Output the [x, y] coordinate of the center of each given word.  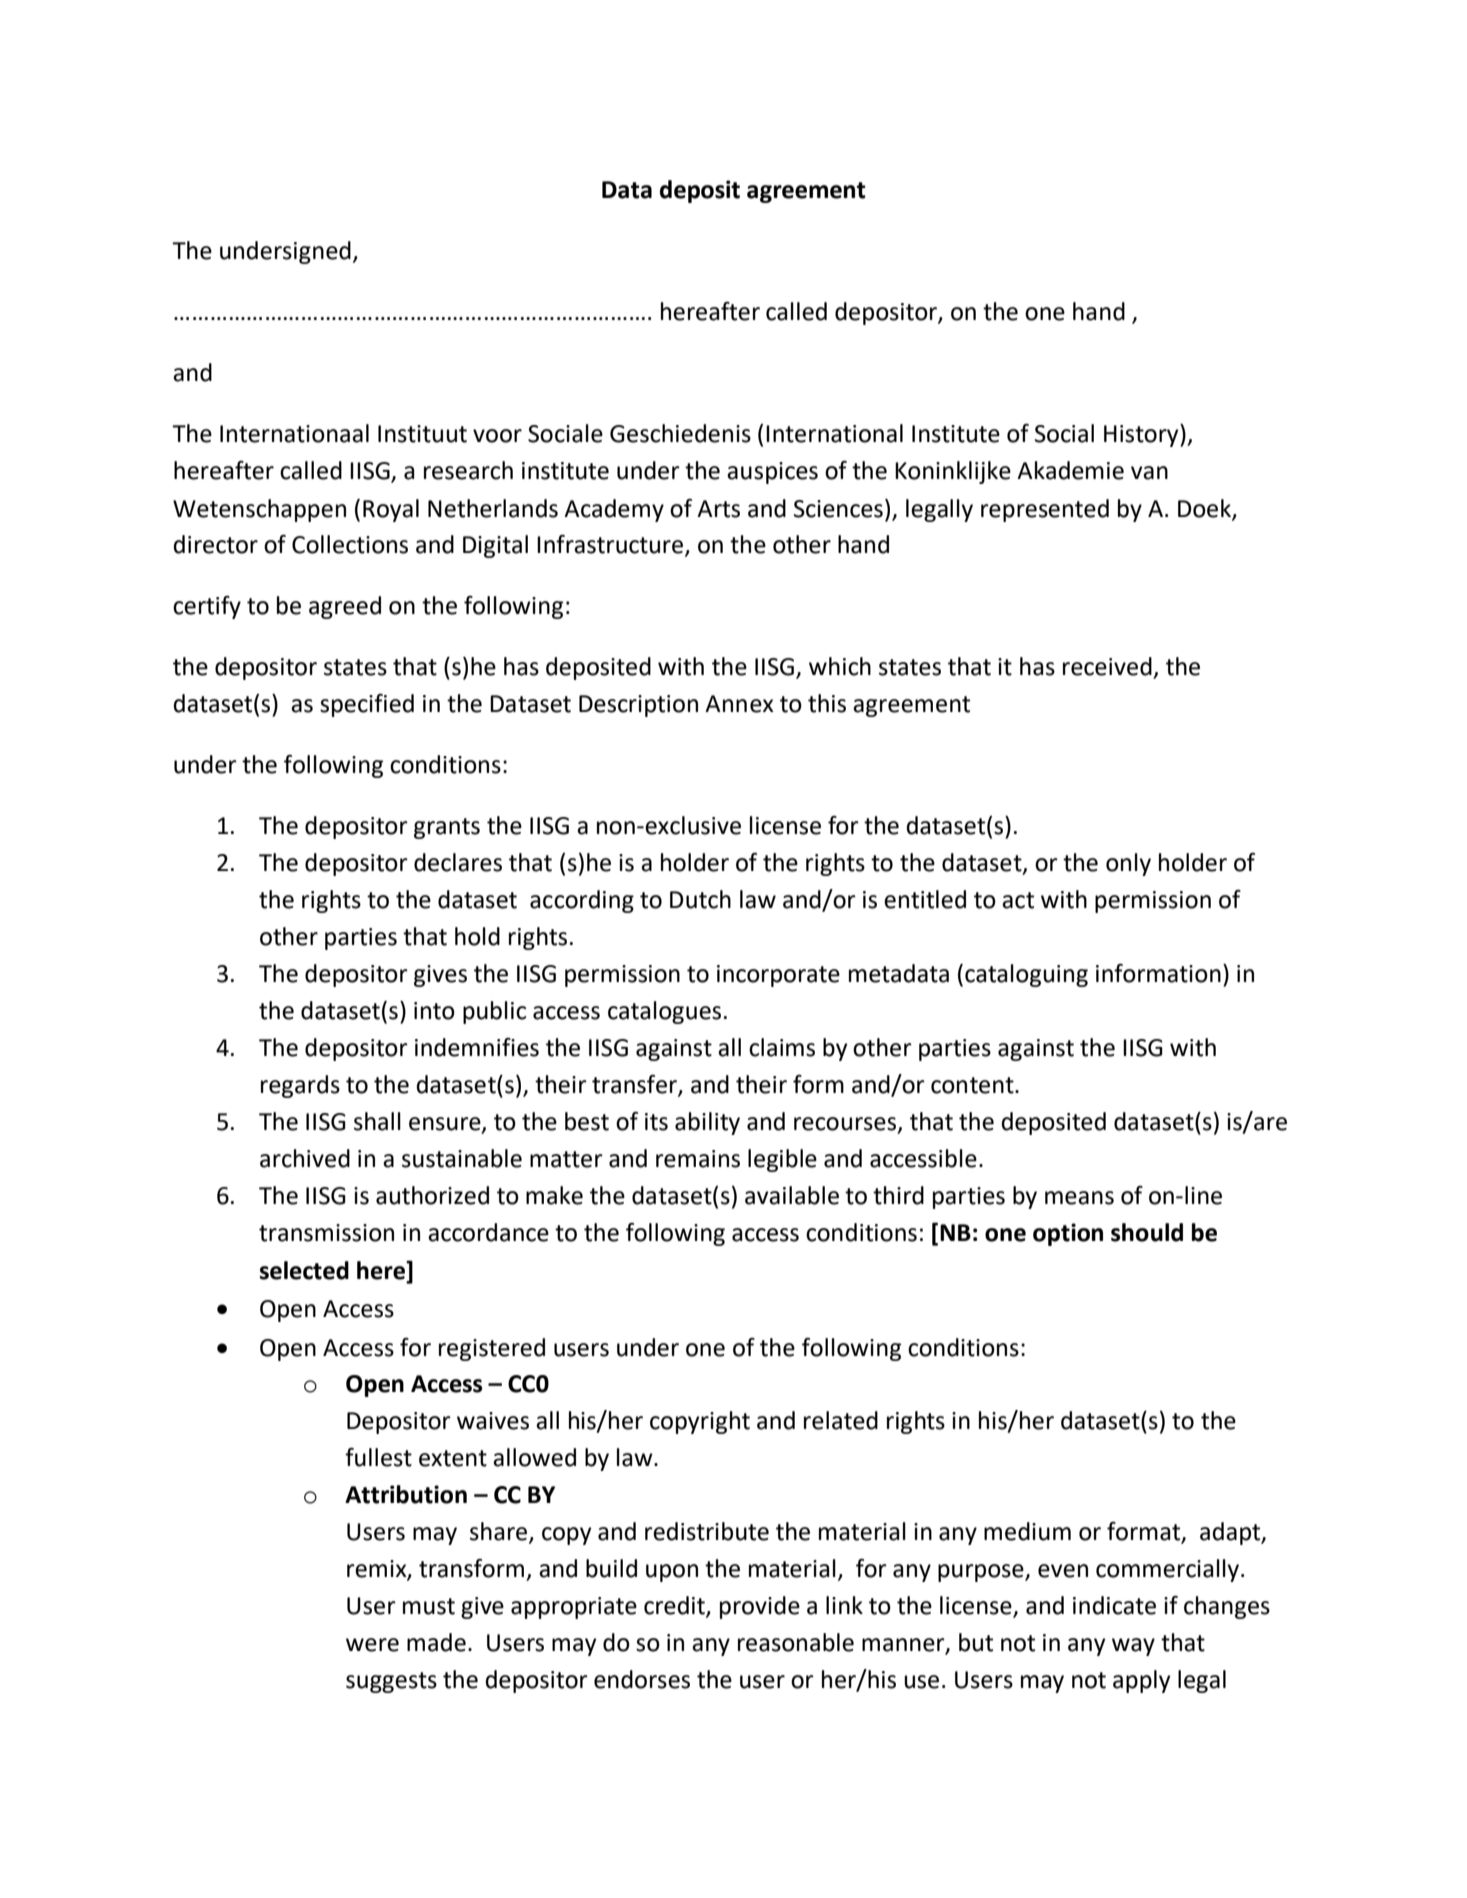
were [372, 1645]
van [1149, 473]
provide [760, 1607]
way [1133, 1647]
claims [782, 1047]
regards [300, 1086]
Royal [391, 510]
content [973, 1085]
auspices [772, 473]
